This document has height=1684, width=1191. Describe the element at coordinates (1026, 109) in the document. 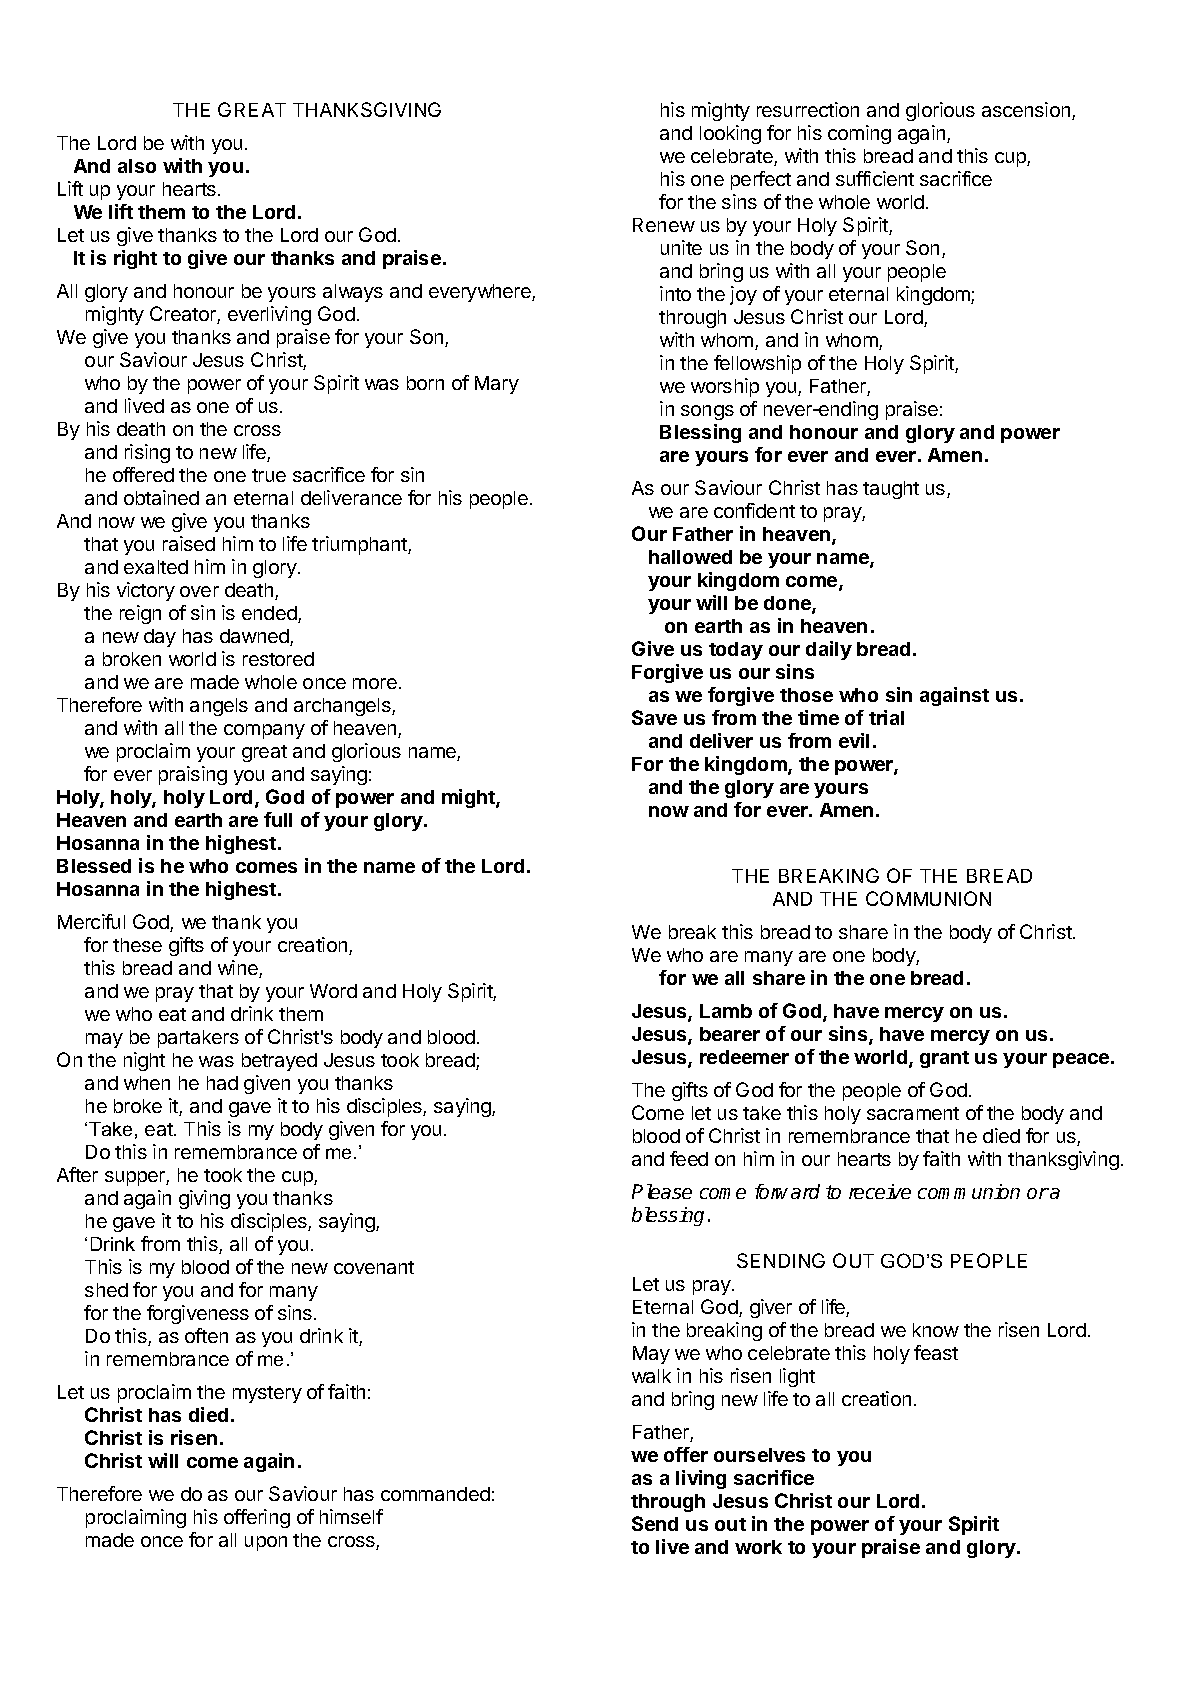

I see `ascension` at that location.
